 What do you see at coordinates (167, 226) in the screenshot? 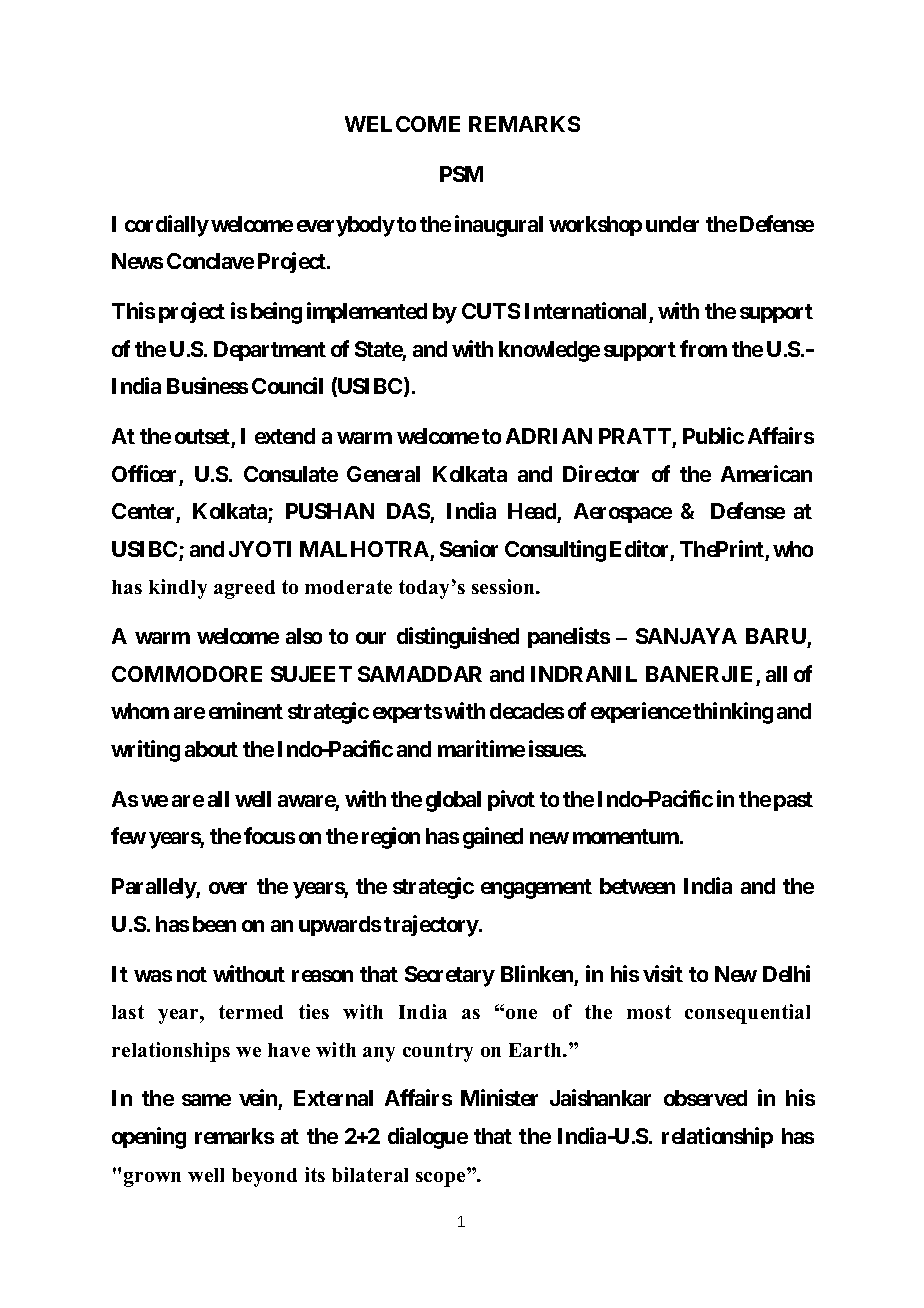
I see `cordially` at bounding box center [167, 226].
